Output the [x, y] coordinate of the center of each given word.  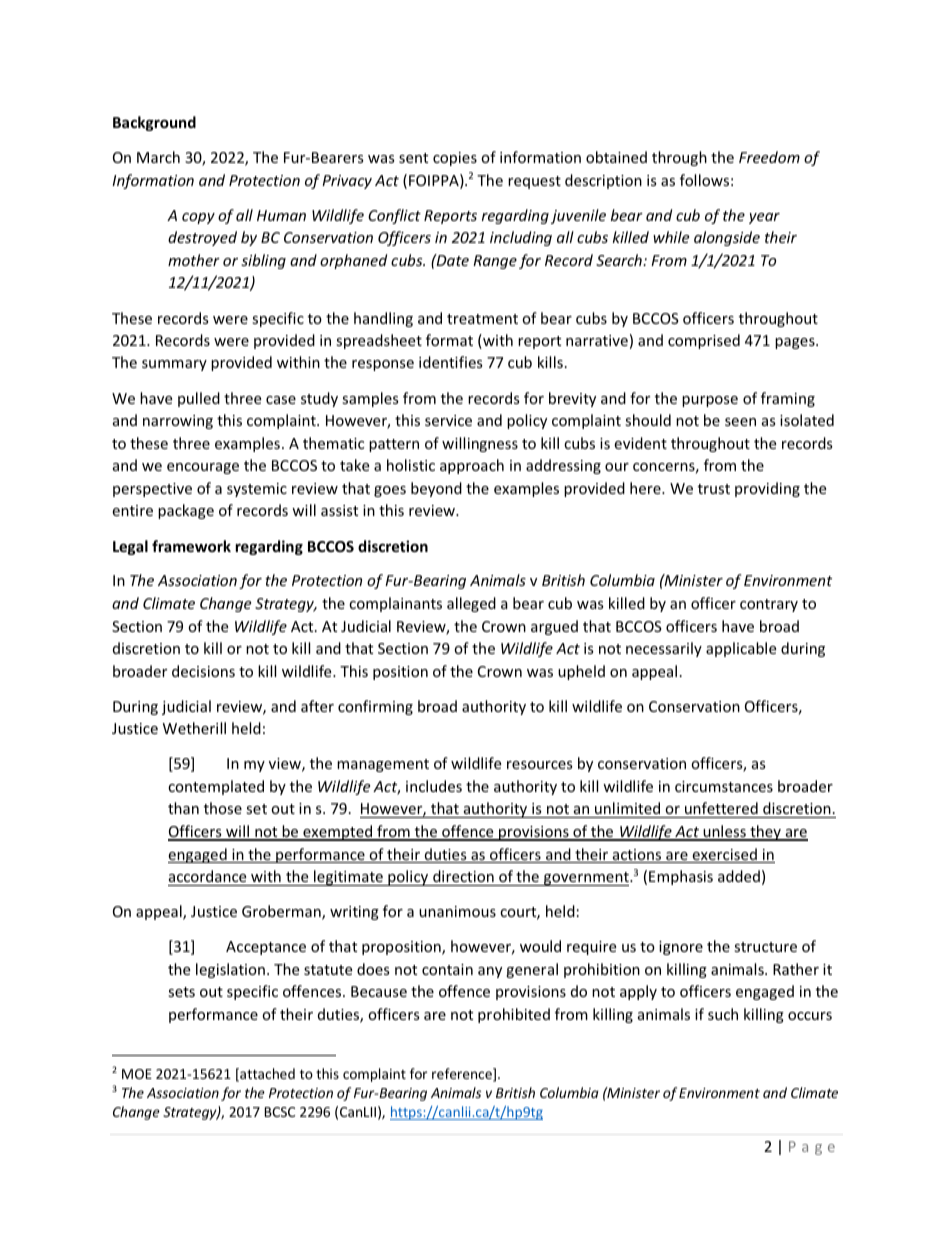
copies [455, 159]
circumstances [724, 786]
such [723, 1014]
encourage [203, 468]
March [158, 157]
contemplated [216, 787]
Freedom [769, 157]
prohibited [514, 1015]
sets [181, 992]
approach [472, 466]
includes [434, 786]
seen [740, 422]
